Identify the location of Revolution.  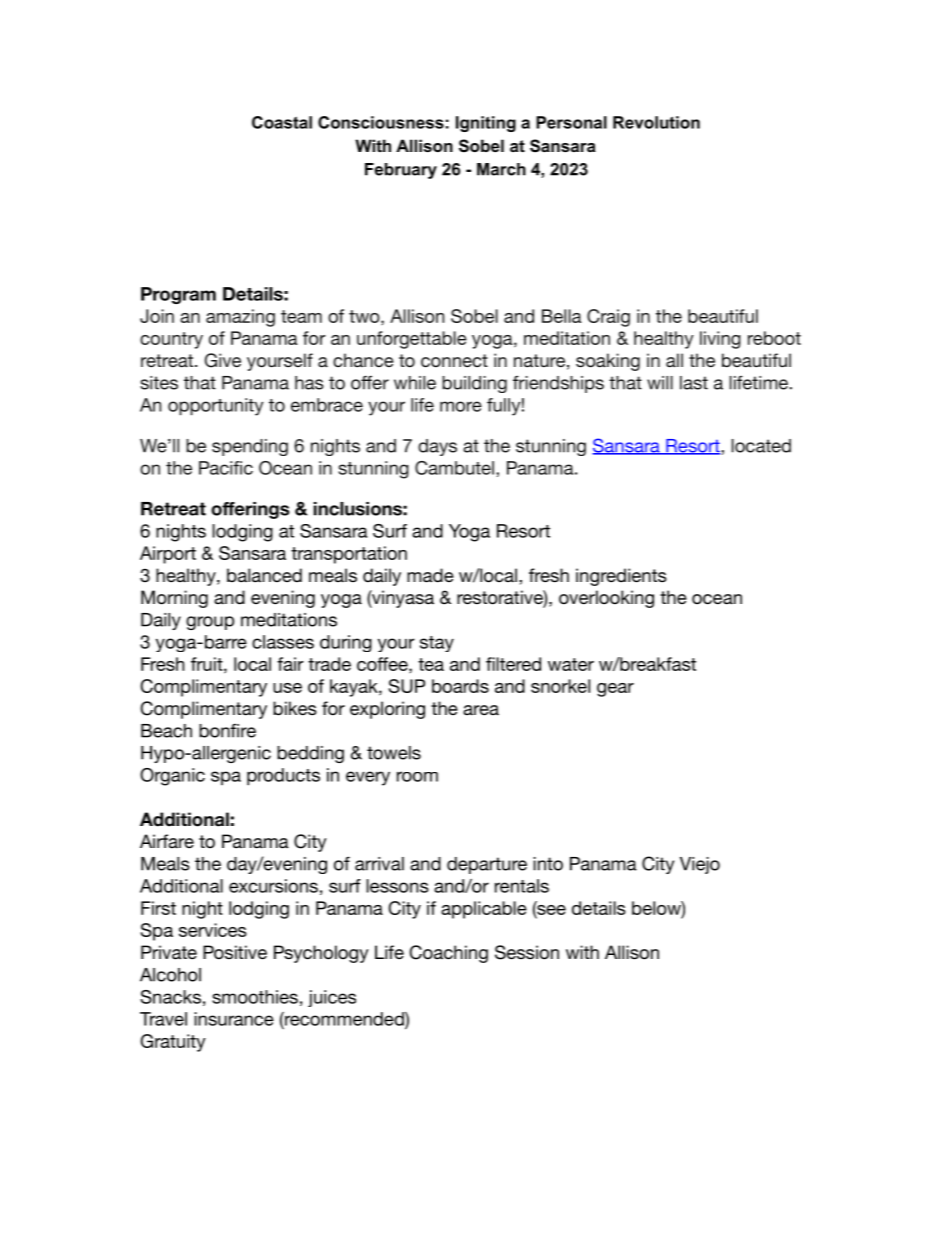
(656, 122).
